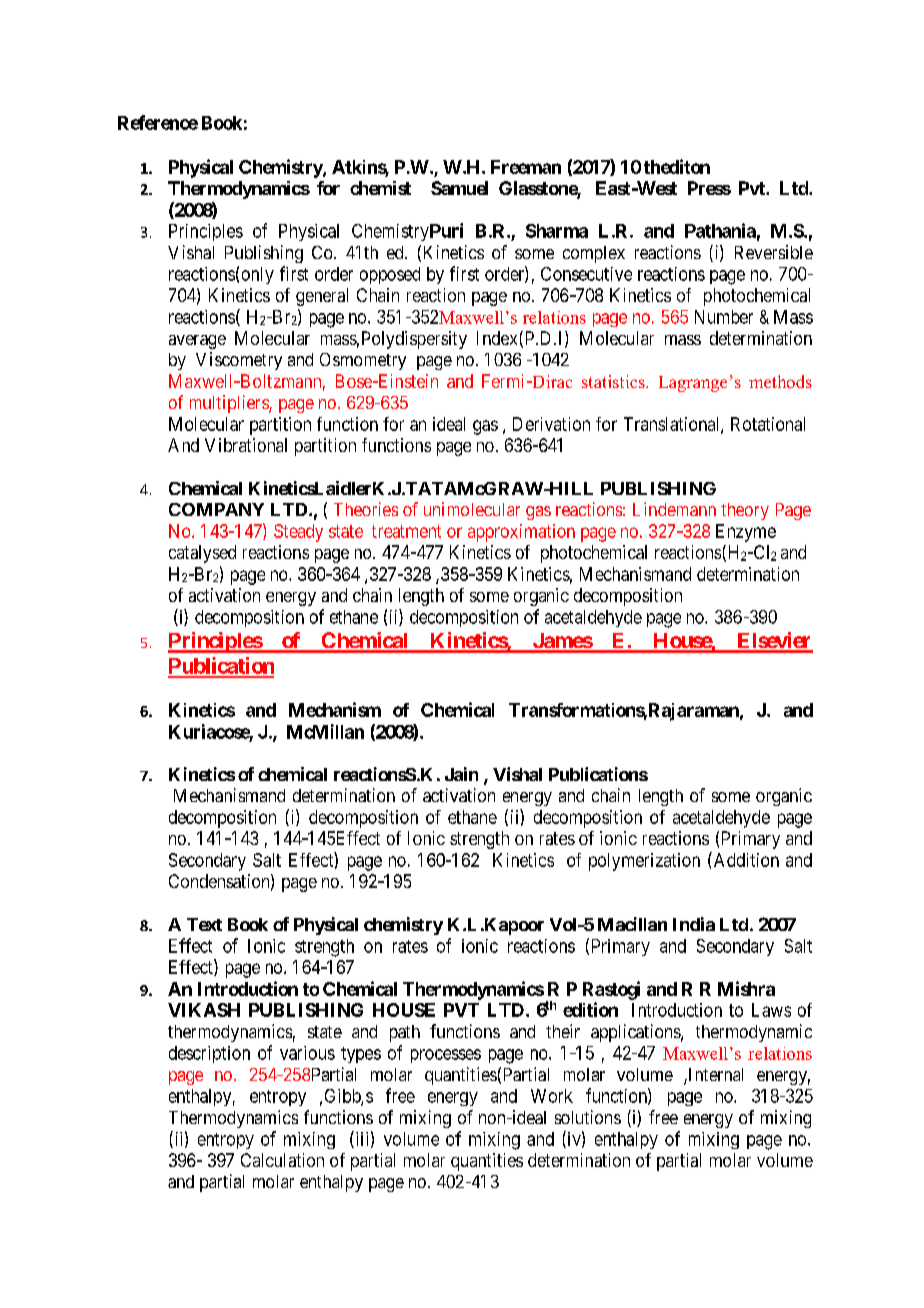 This document has height=1308, width=924. Describe the element at coordinates (246, 445) in the document. I see `Vibrational` at that location.
